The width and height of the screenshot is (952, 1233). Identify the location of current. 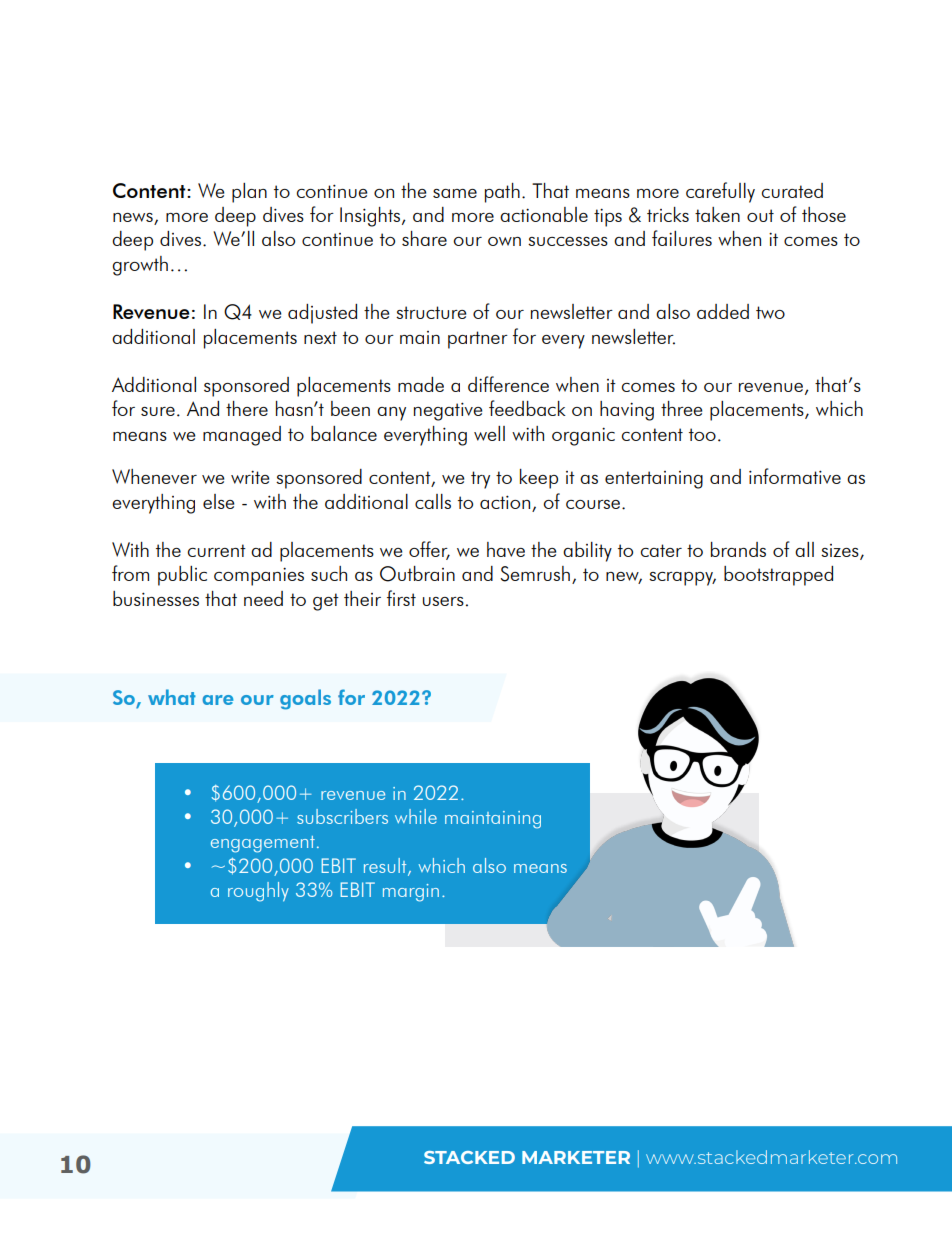
(217, 550).
